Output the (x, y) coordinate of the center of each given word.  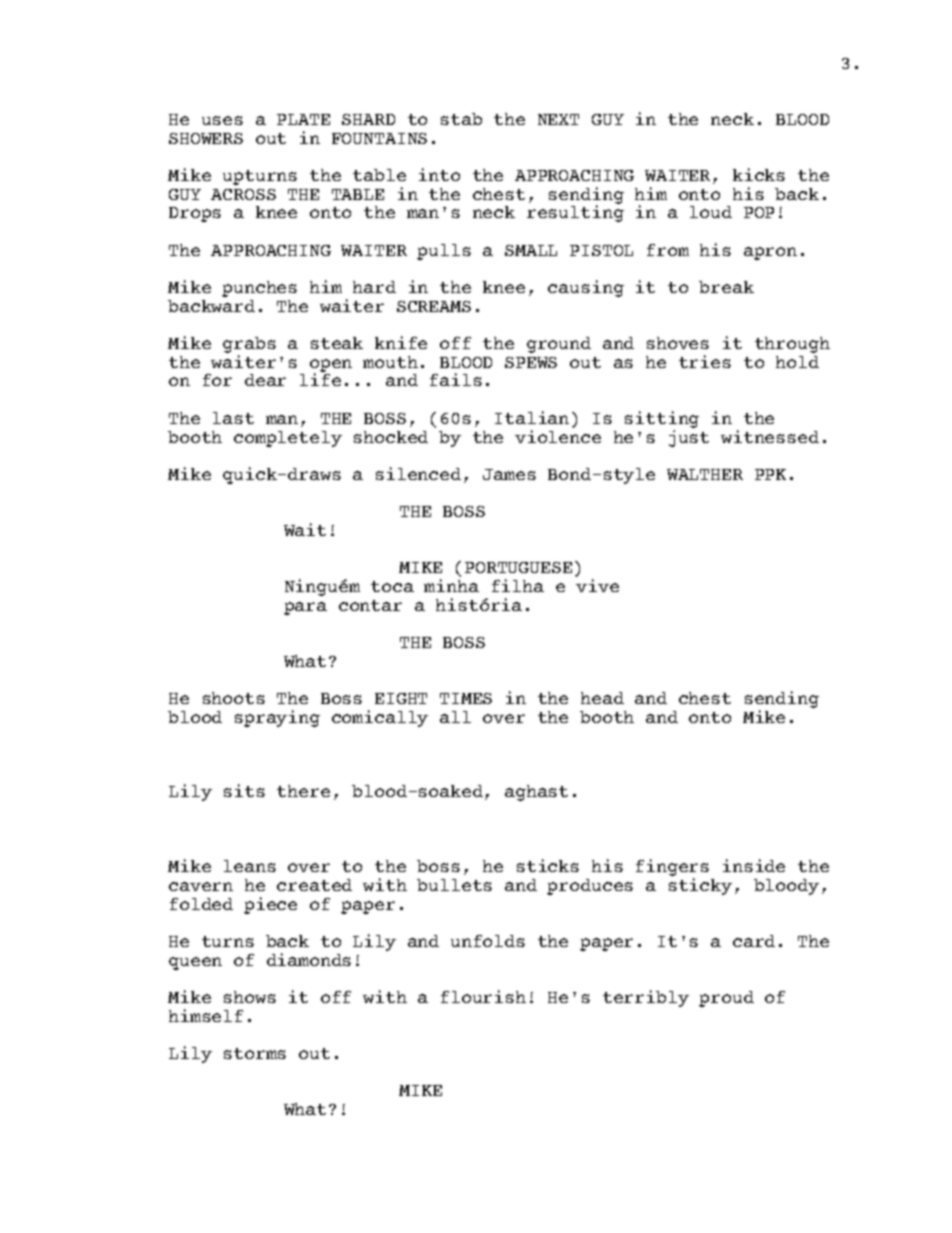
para (305, 608)
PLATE (303, 119)
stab (461, 119)
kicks (759, 174)
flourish (483, 996)
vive (597, 585)
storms (255, 1053)
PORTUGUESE (518, 567)
